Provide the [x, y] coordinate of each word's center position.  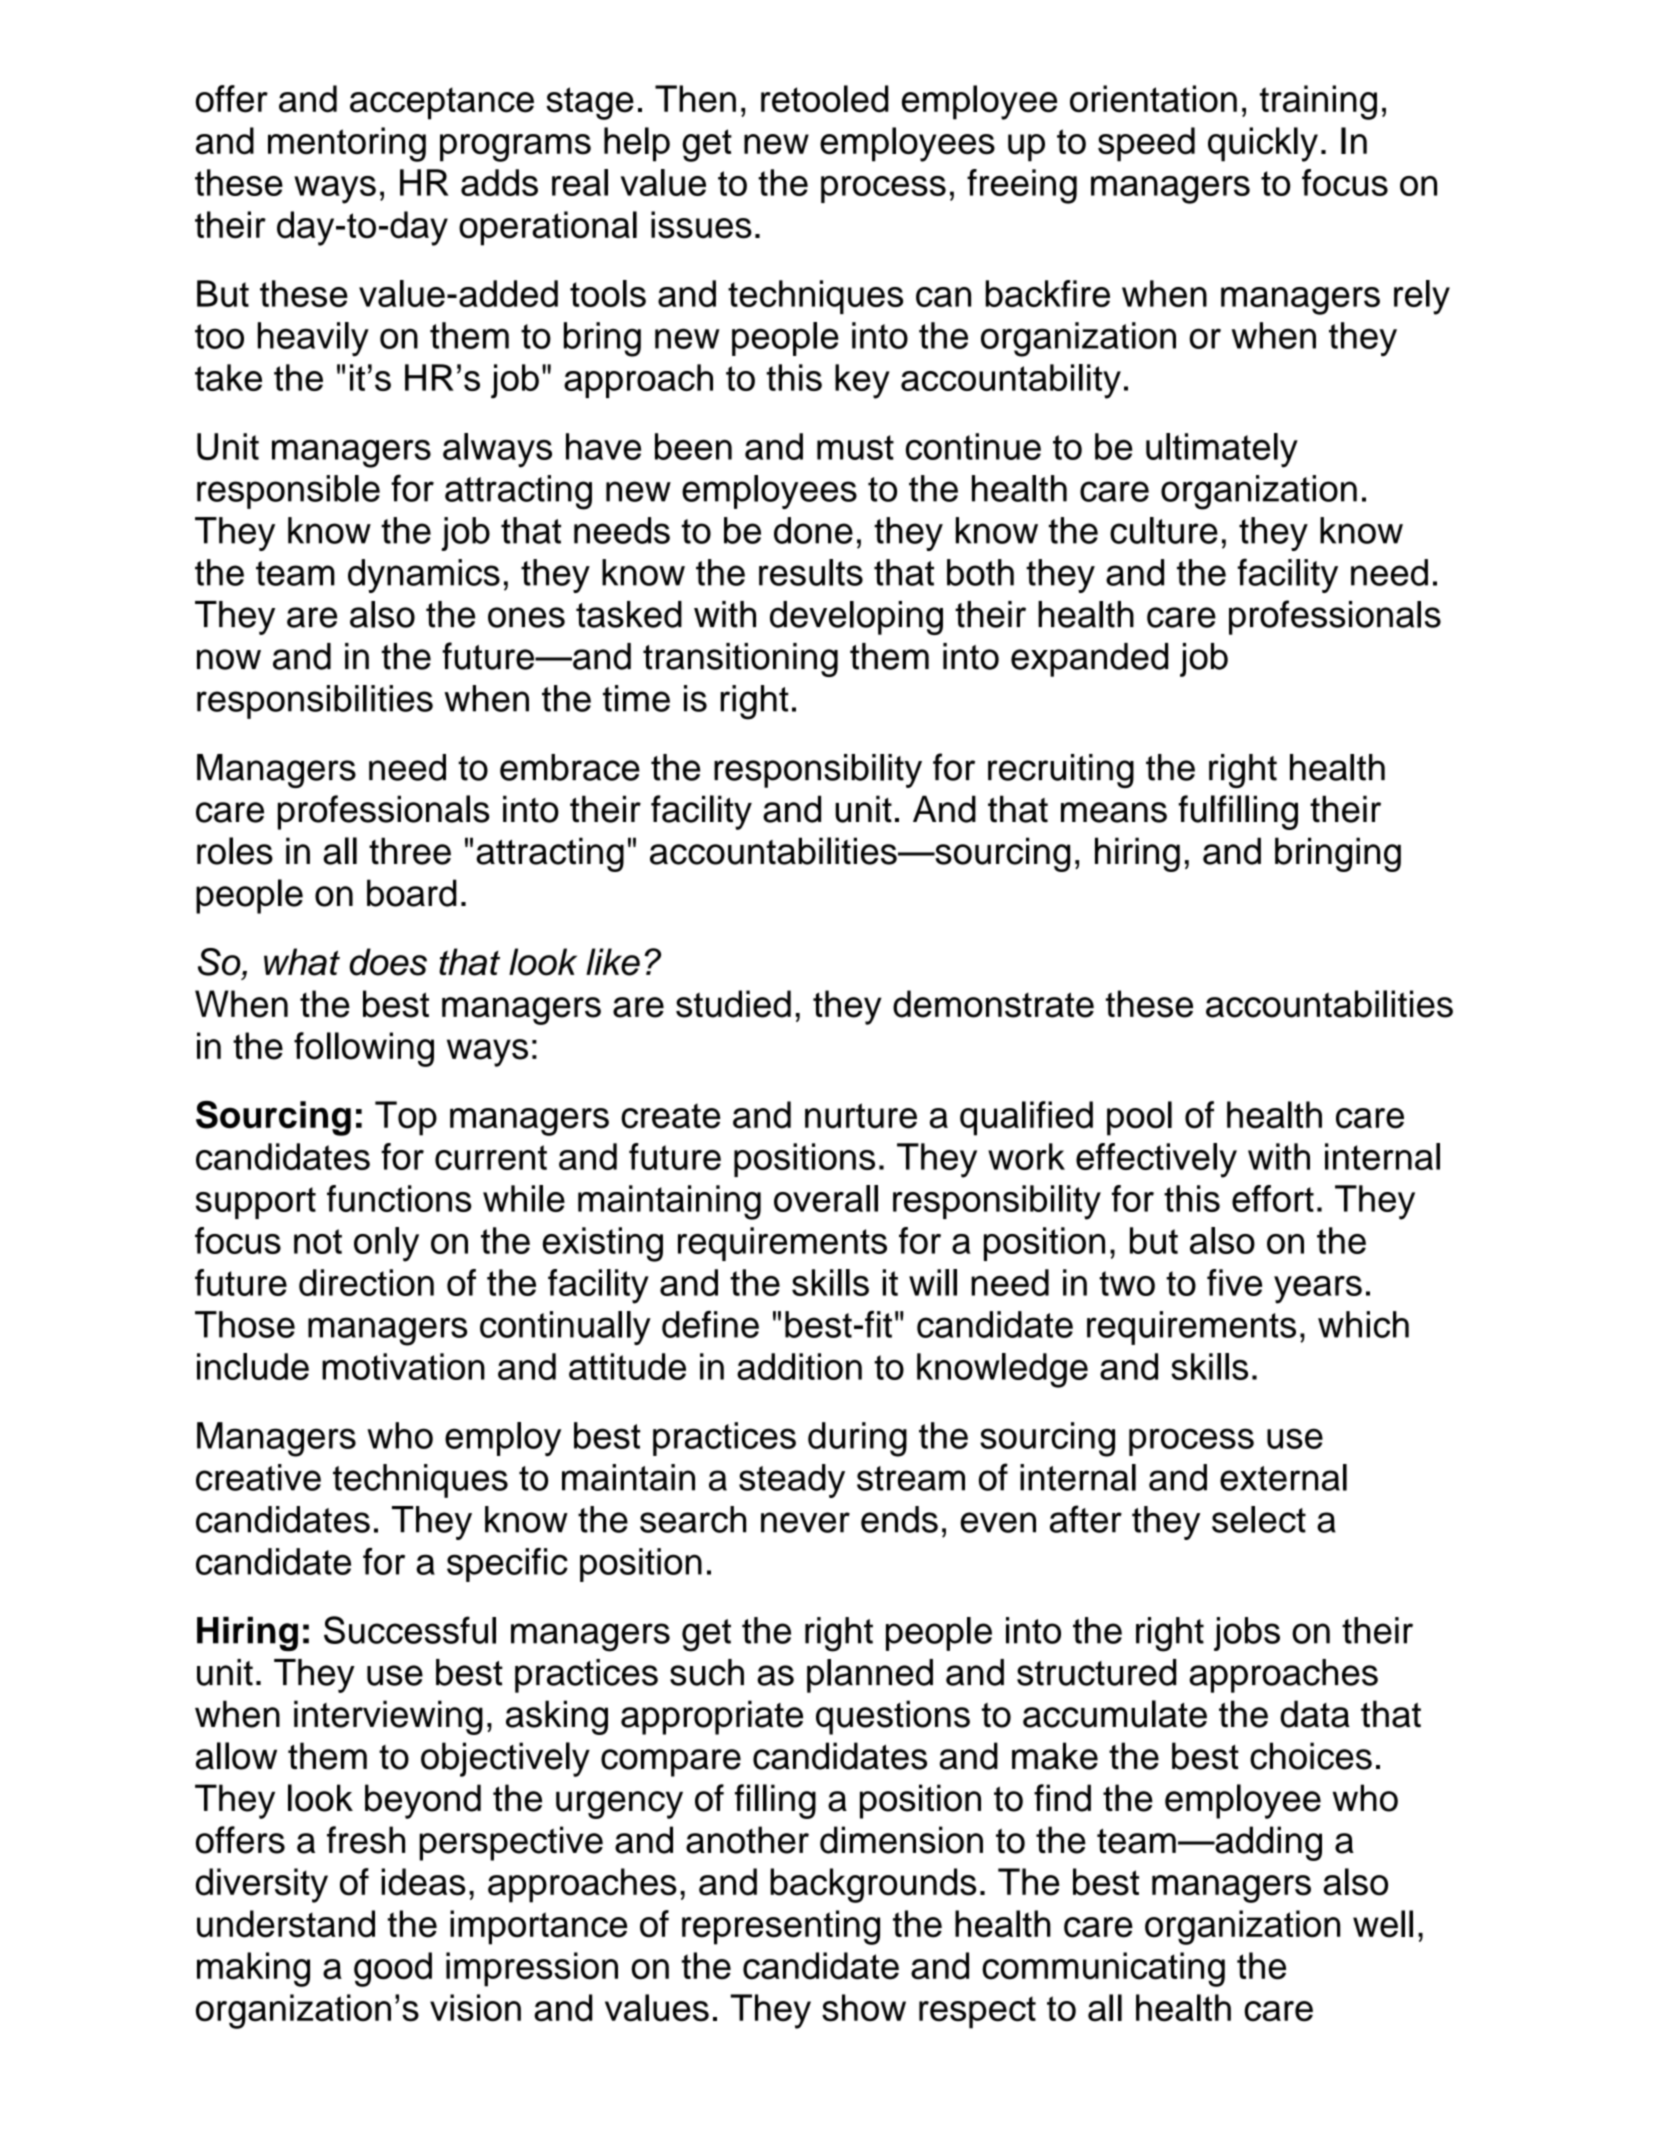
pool [1139, 1118]
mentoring [347, 144]
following [364, 1049]
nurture [861, 1116]
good [393, 1969]
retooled [825, 99]
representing [781, 1927]
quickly [1263, 144]
